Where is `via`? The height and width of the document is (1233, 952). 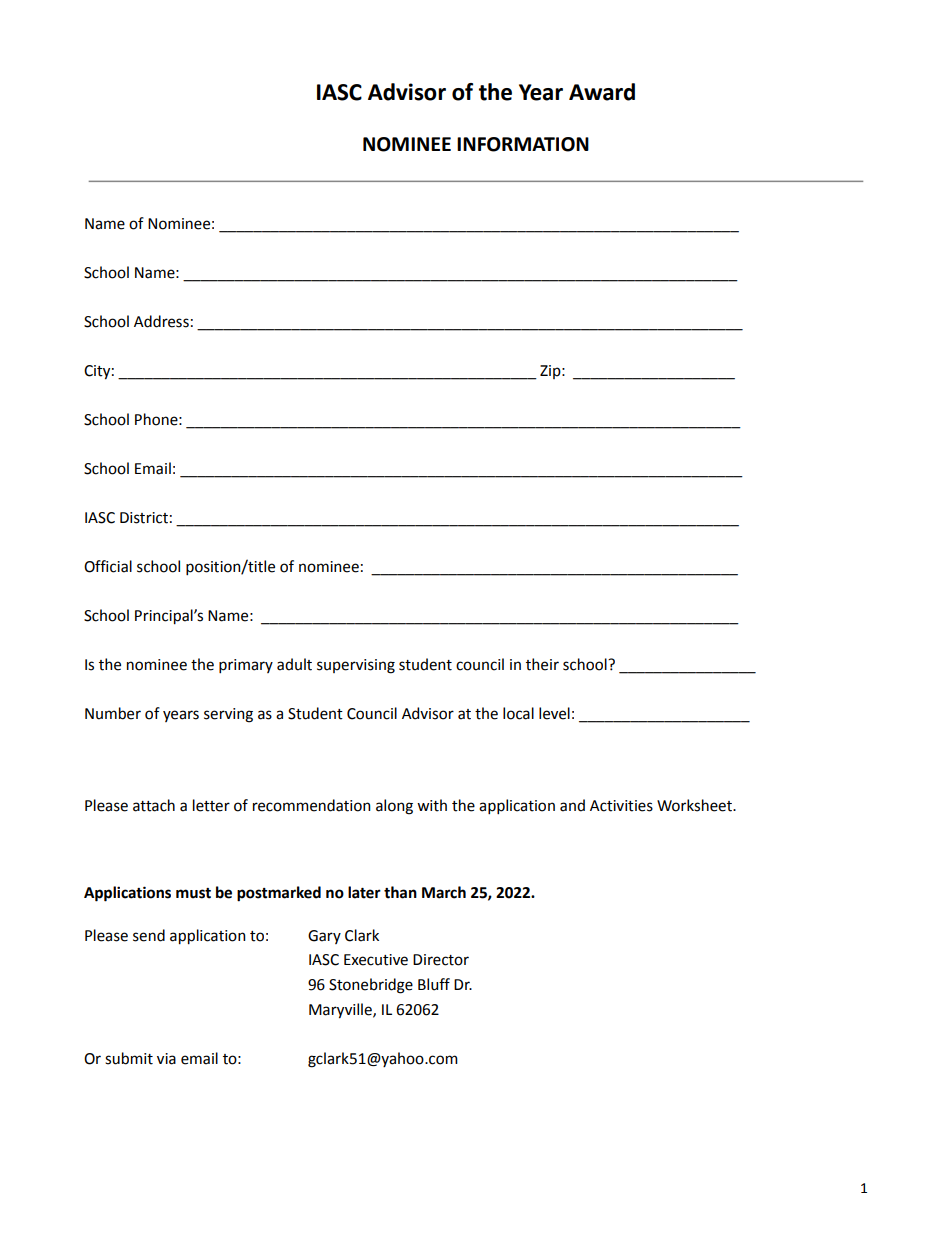
via is located at coordinates (166, 1059).
